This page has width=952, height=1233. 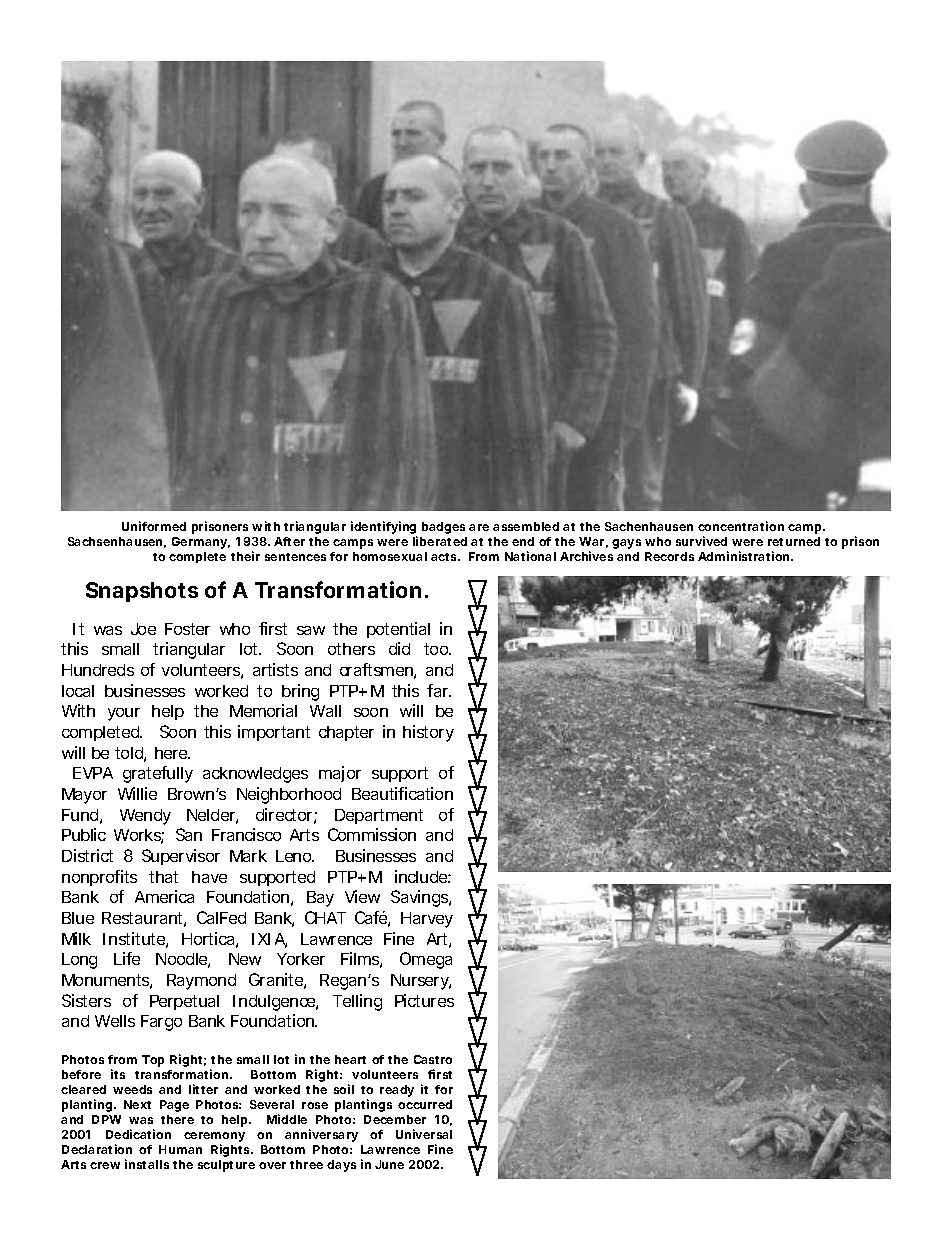 What do you see at coordinates (421, 898) in the page?
I see `Savings` at bounding box center [421, 898].
